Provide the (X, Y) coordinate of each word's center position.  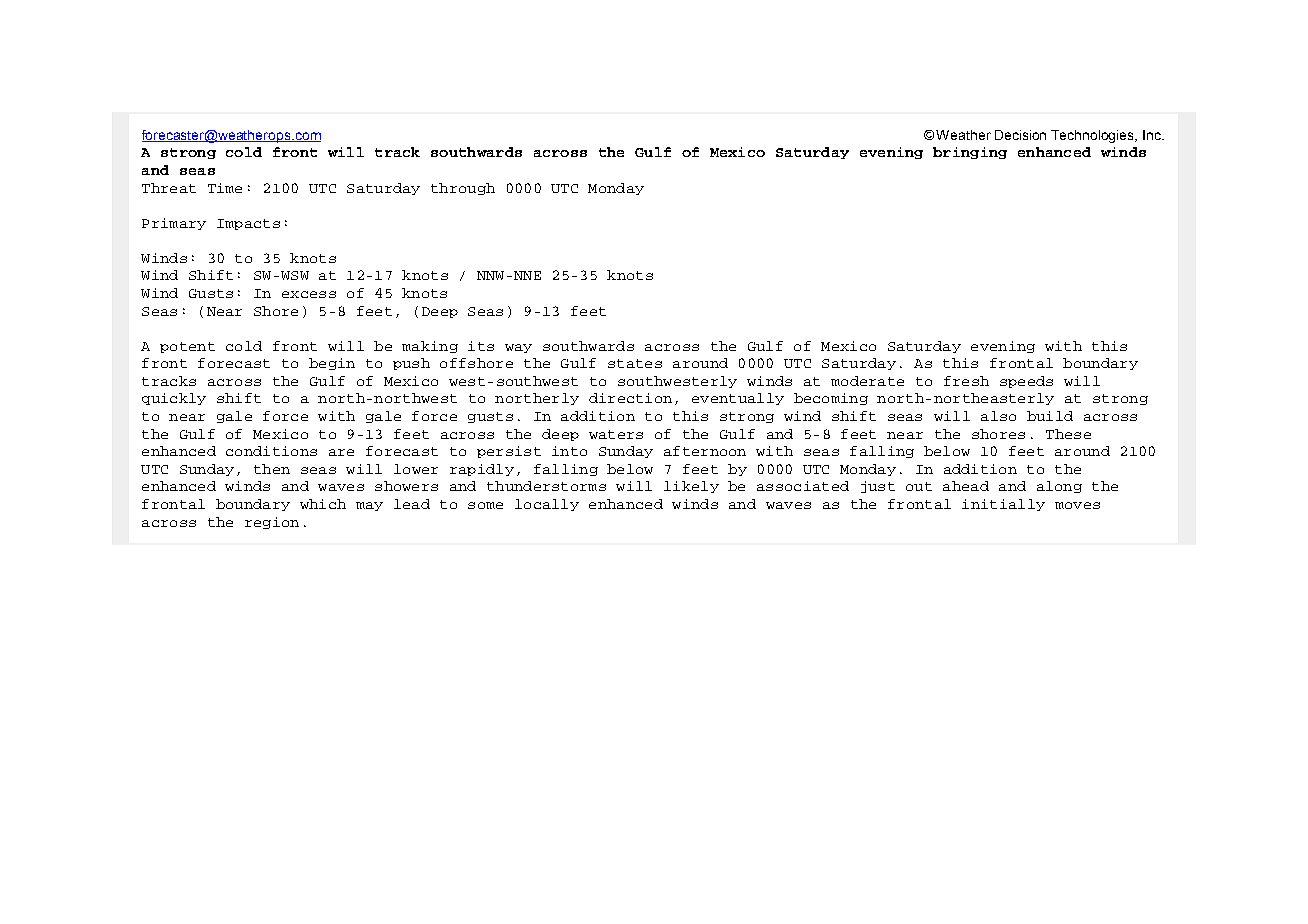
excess (309, 294)
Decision (1020, 135)
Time (225, 188)
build (1050, 416)
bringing (970, 153)
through (463, 189)
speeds (1026, 382)
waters (616, 434)
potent (187, 347)
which (323, 504)
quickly (174, 399)
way (518, 348)
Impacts (248, 224)
